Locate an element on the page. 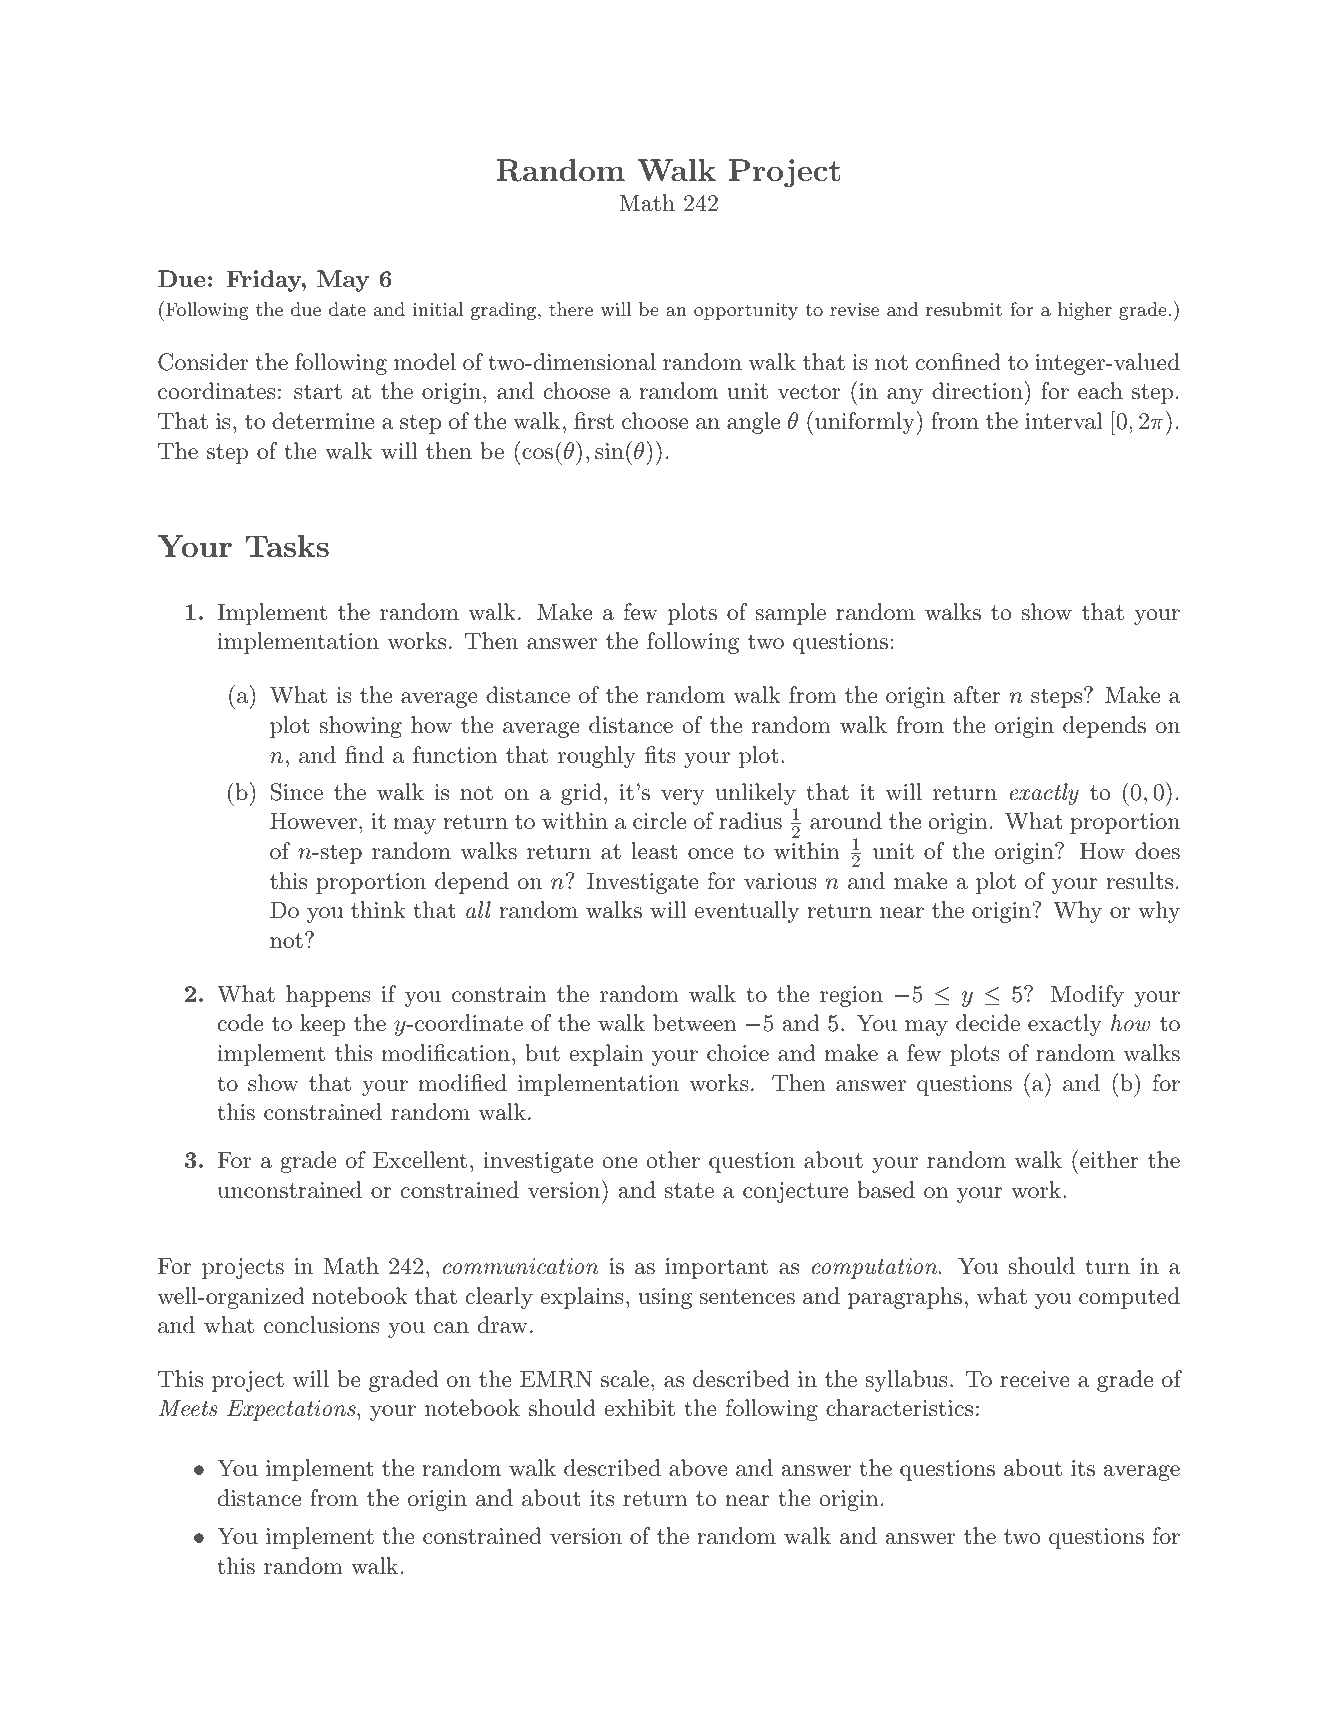 This document has height=1732, width=1338. higher is located at coordinates (1085, 311).
